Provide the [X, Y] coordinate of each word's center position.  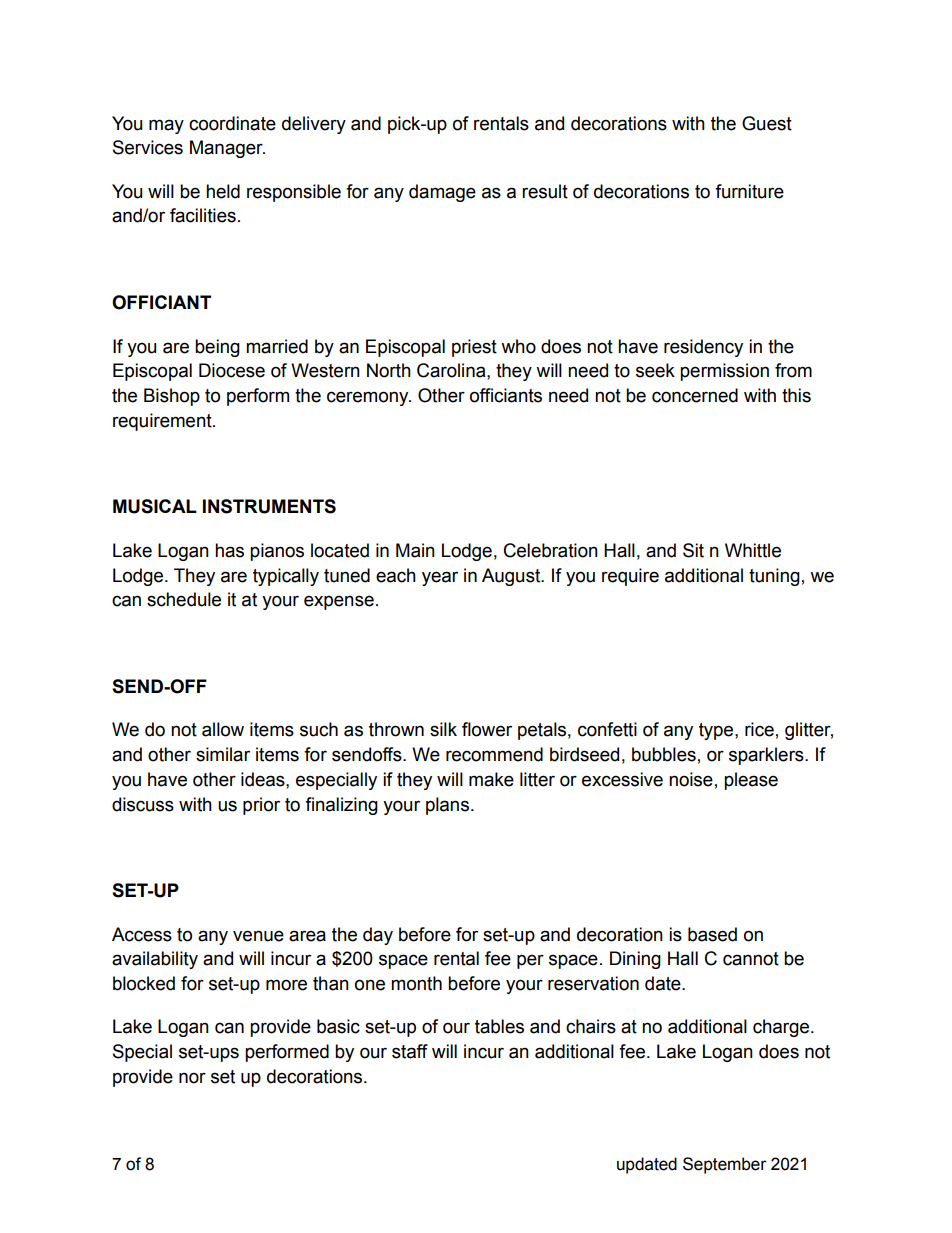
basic [338, 1026]
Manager [227, 149]
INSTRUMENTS [269, 506]
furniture [749, 191]
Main [415, 550]
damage [442, 193]
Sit [693, 550]
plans [447, 806]
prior [261, 806]
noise [691, 779]
